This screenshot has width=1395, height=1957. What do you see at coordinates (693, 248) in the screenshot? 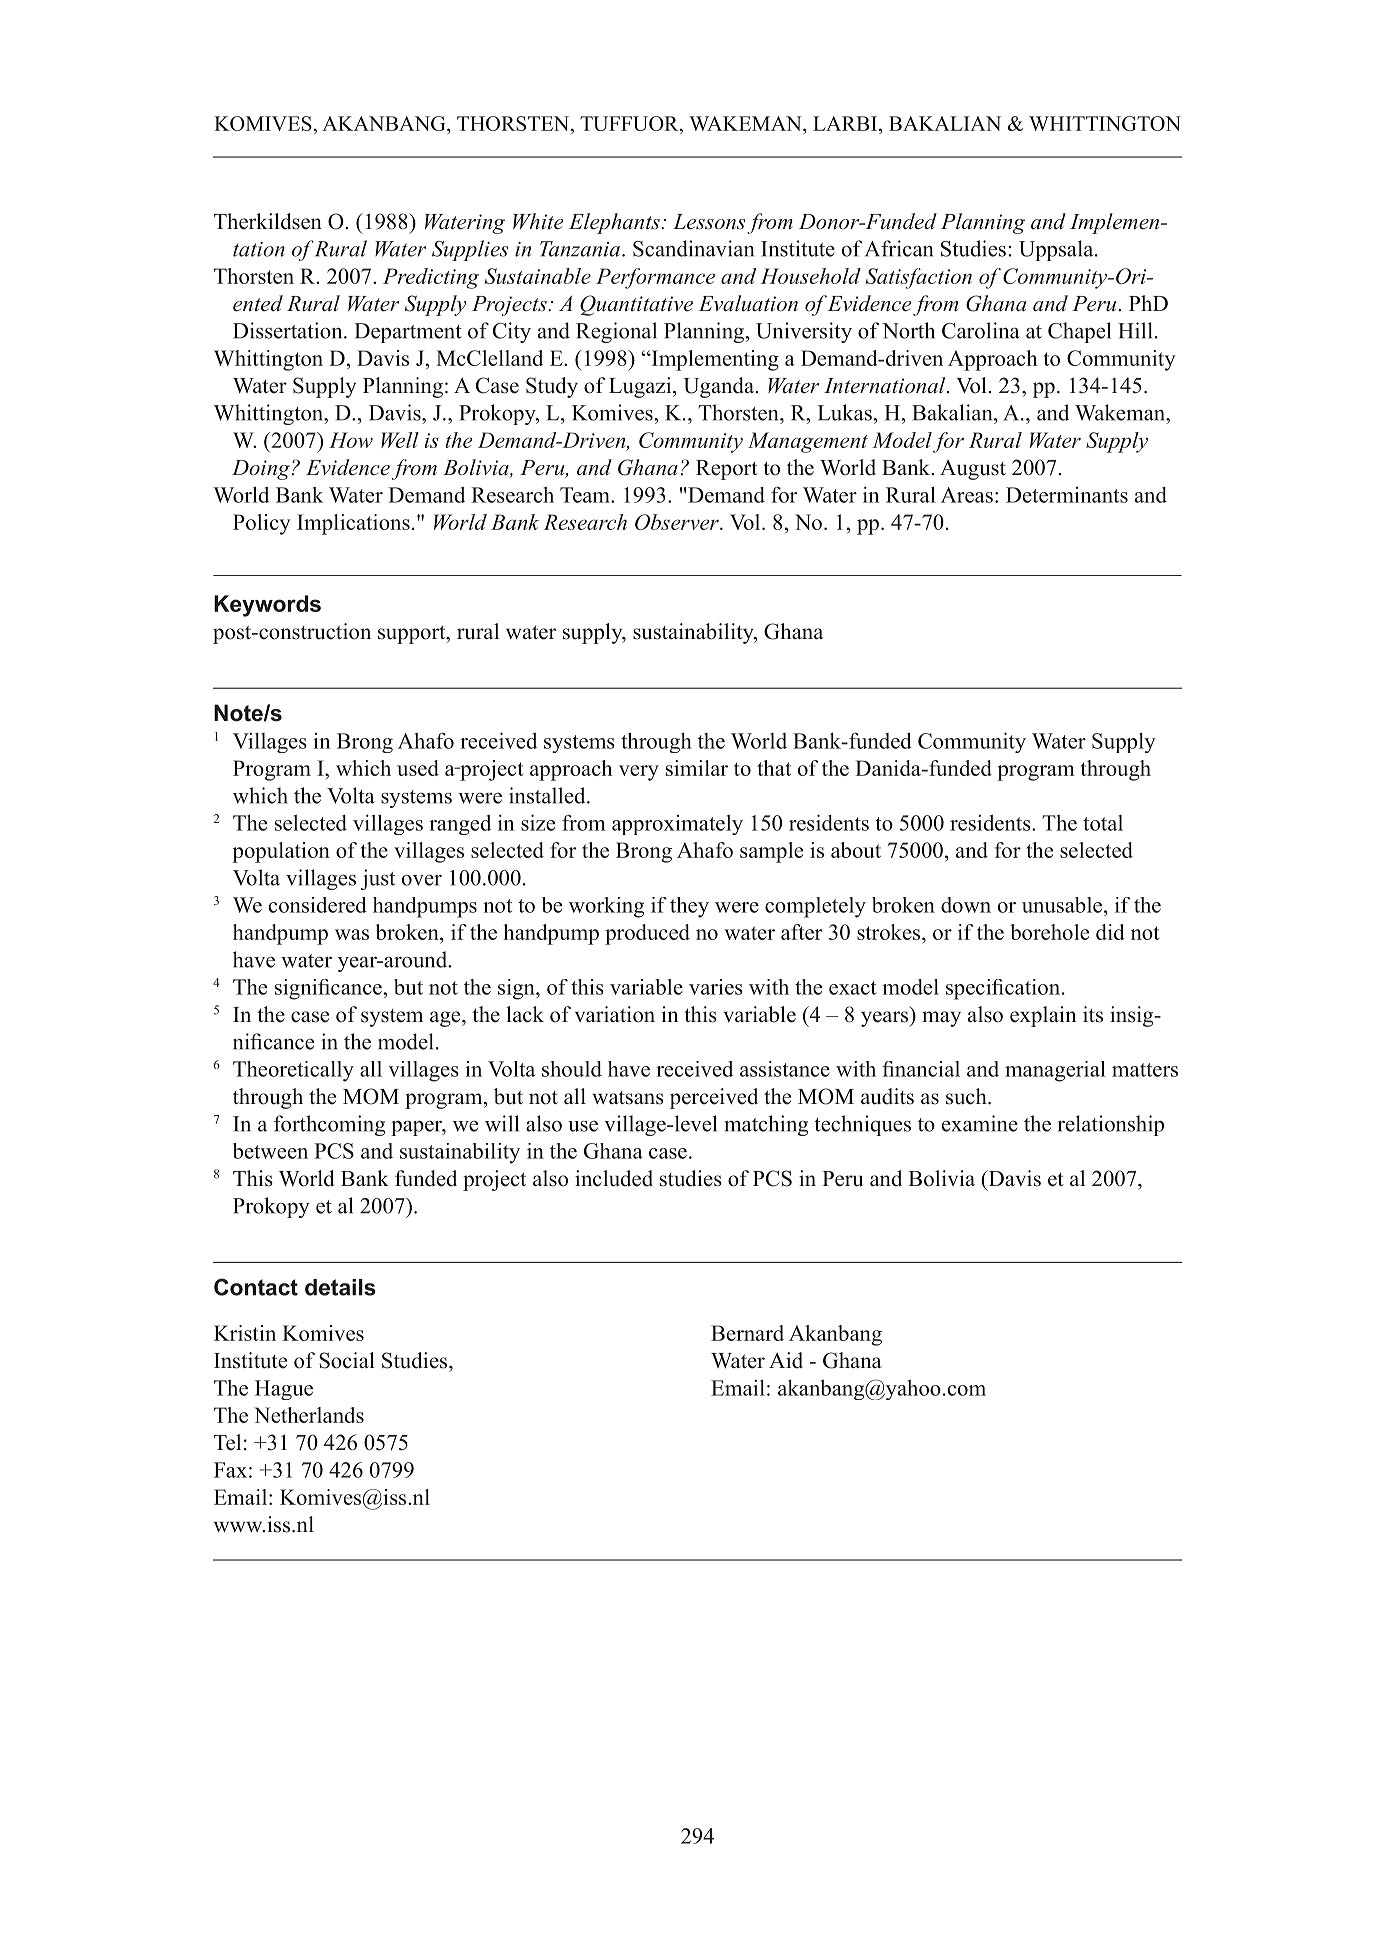
I see `Scandinavian` at bounding box center [693, 248].
